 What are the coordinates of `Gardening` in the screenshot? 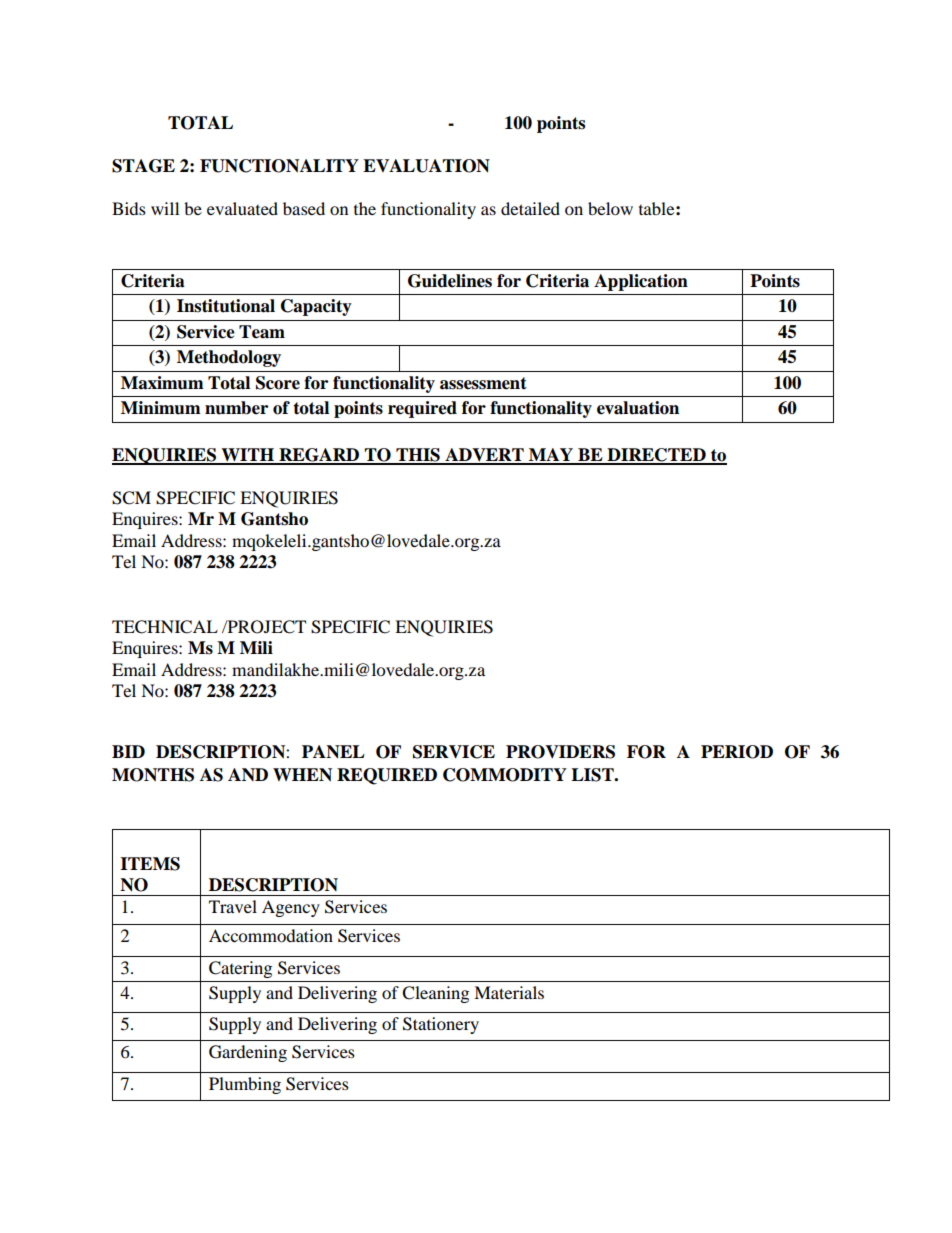 It's located at (248, 1053).
